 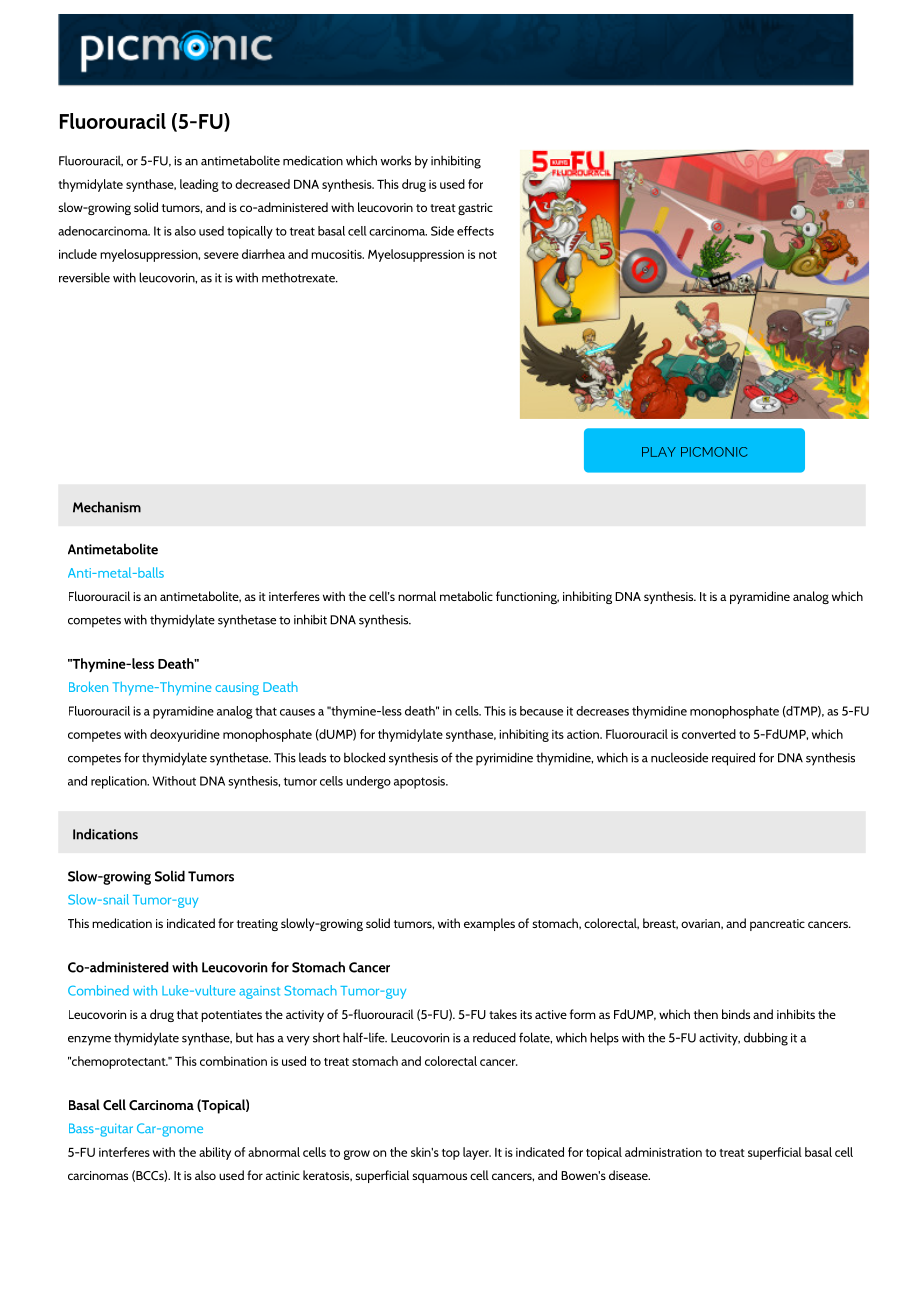 What do you see at coordinates (489, 924) in the screenshot?
I see `examples` at bounding box center [489, 924].
